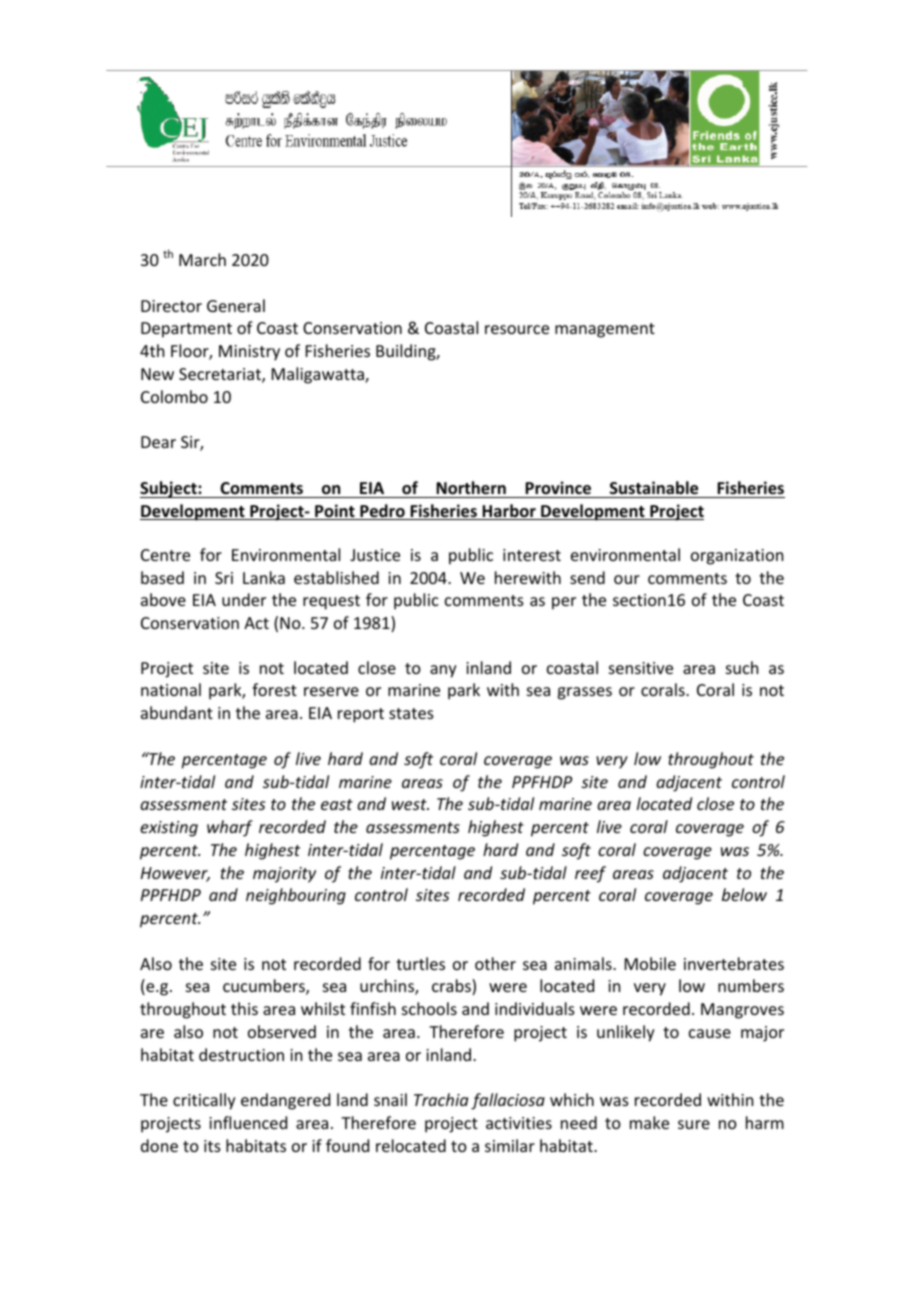 This screenshot has width=924, height=1308. I want to click on management, so click(605, 330).
